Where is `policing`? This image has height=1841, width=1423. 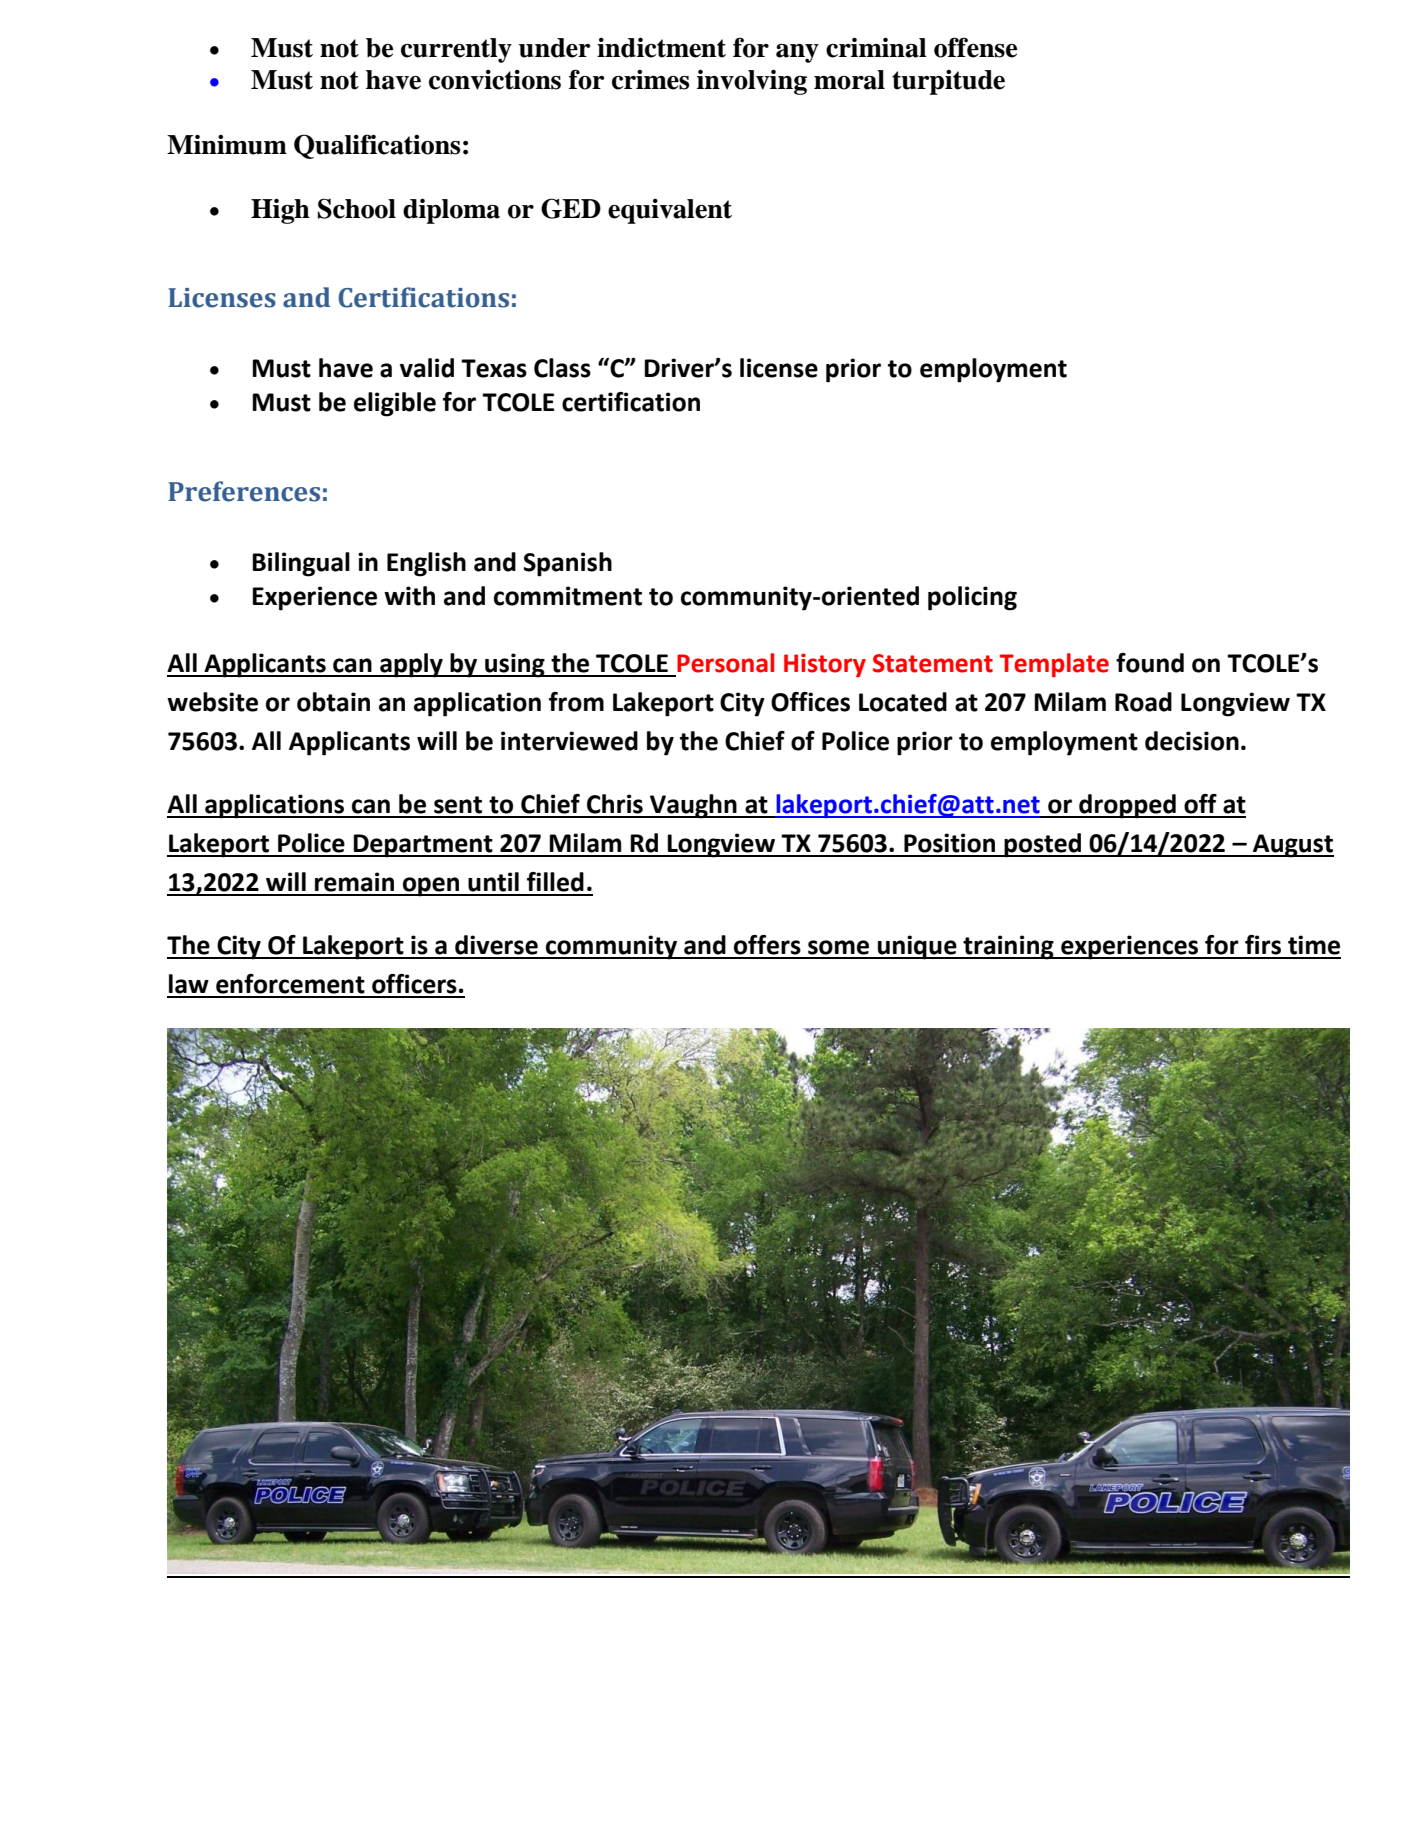 policing is located at coordinates (972, 598).
